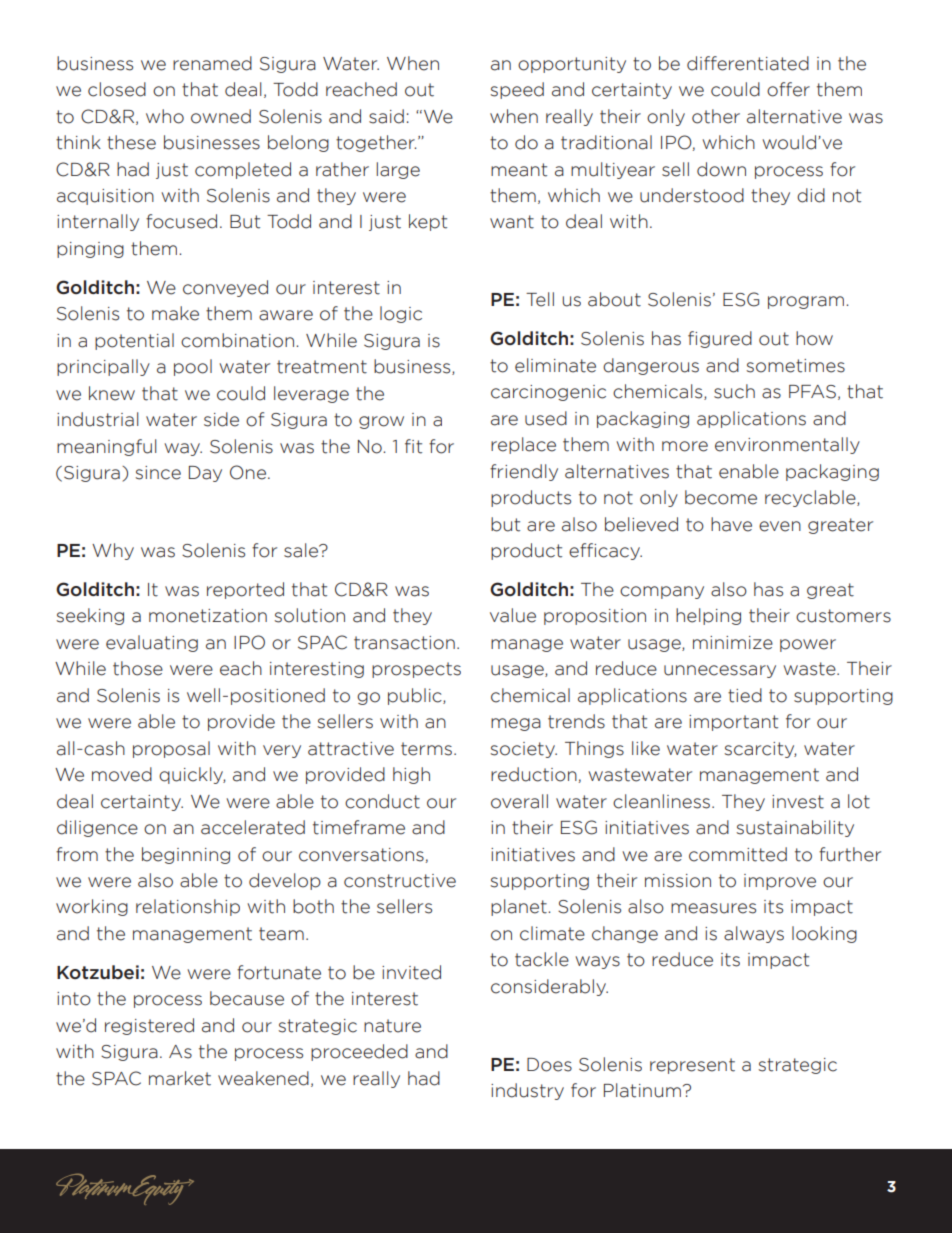 This screenshot has width=952, height=1233. Describe the element at coordinates (527, 1091) in the screenshot. I see `industry` at that location.
